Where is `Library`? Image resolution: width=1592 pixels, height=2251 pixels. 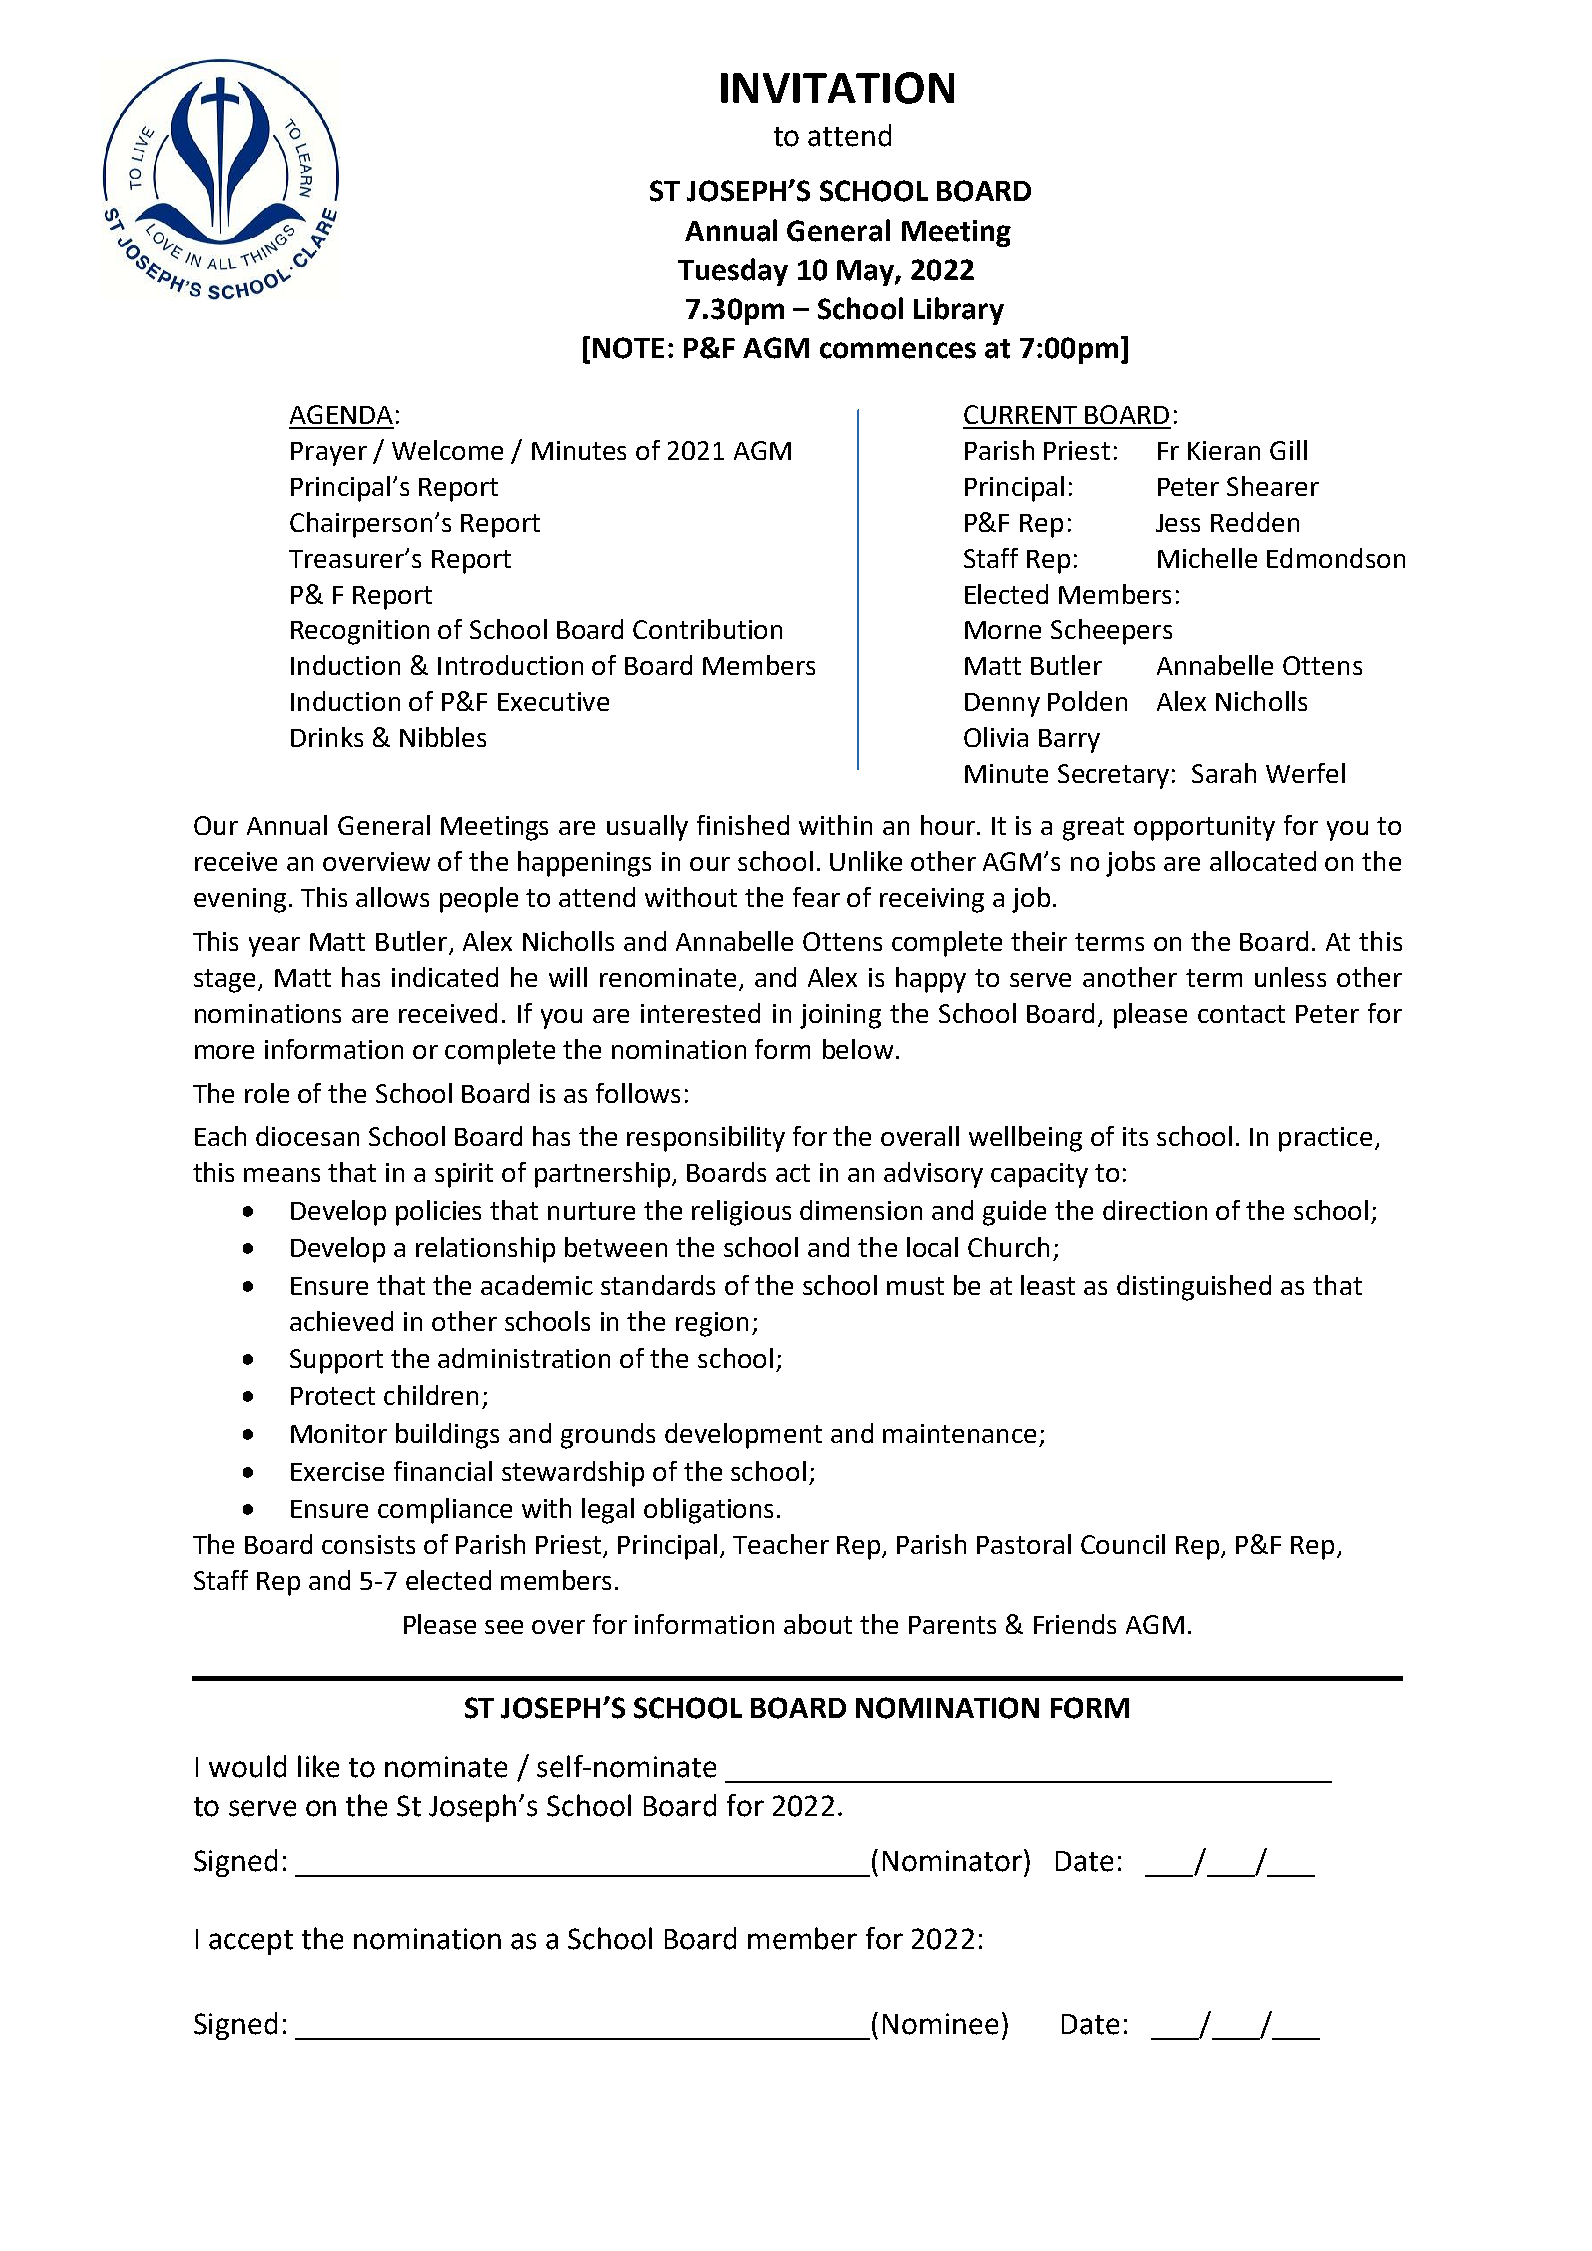 Library is located at coordinates (959, 311).
